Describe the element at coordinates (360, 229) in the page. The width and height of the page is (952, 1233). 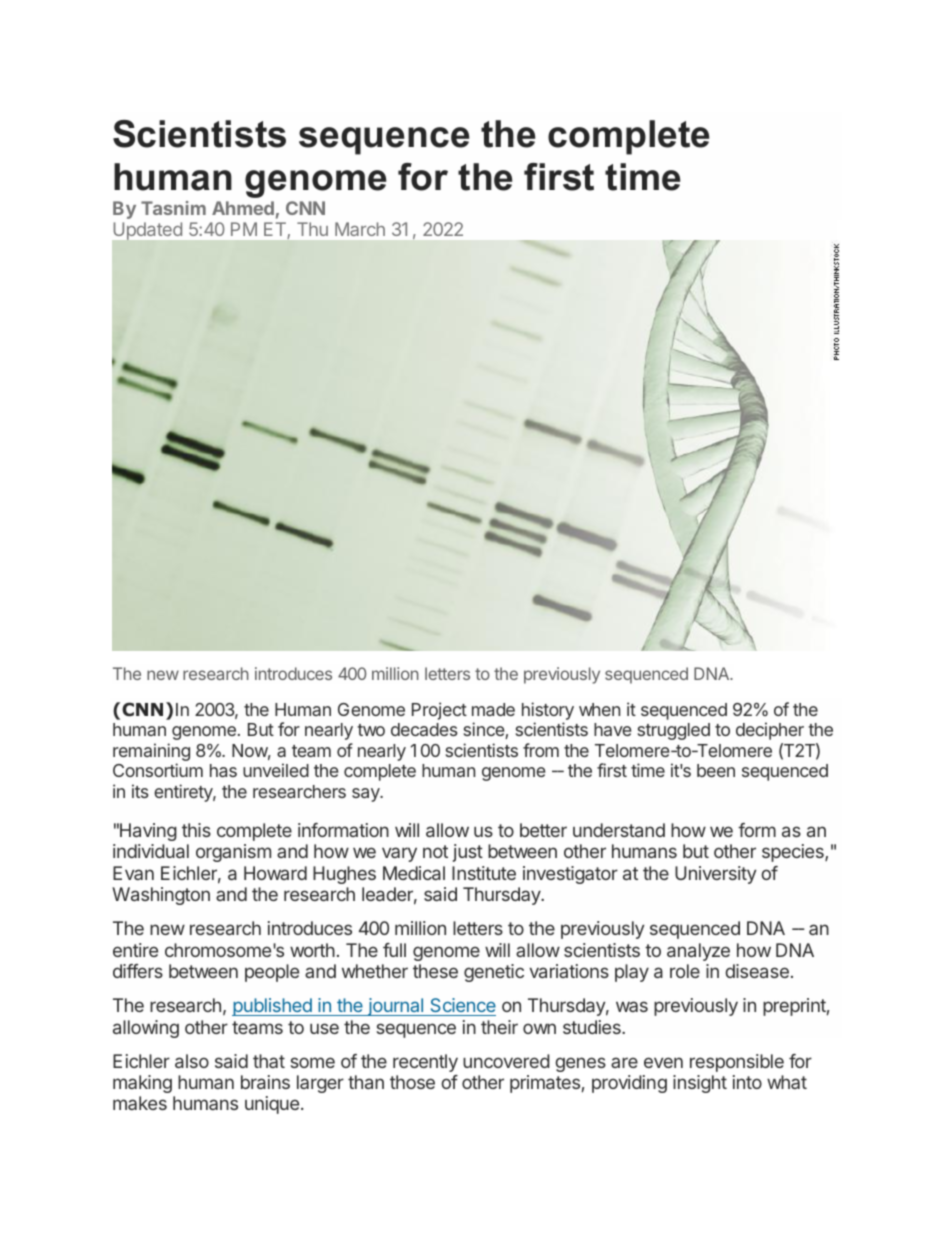
I see `March` at that location.
